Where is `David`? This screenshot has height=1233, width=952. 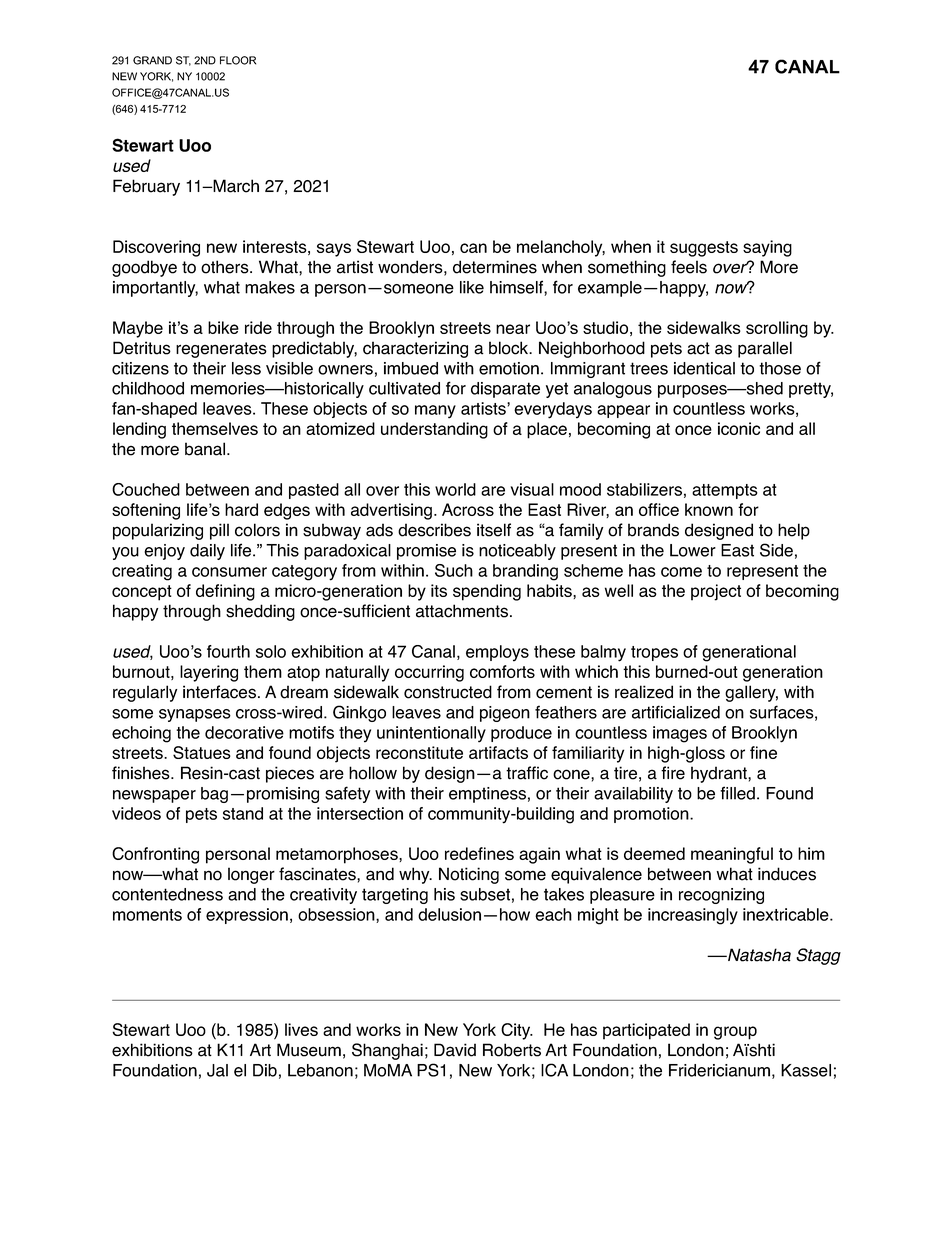
David is located at coordinates (455, 1050).
